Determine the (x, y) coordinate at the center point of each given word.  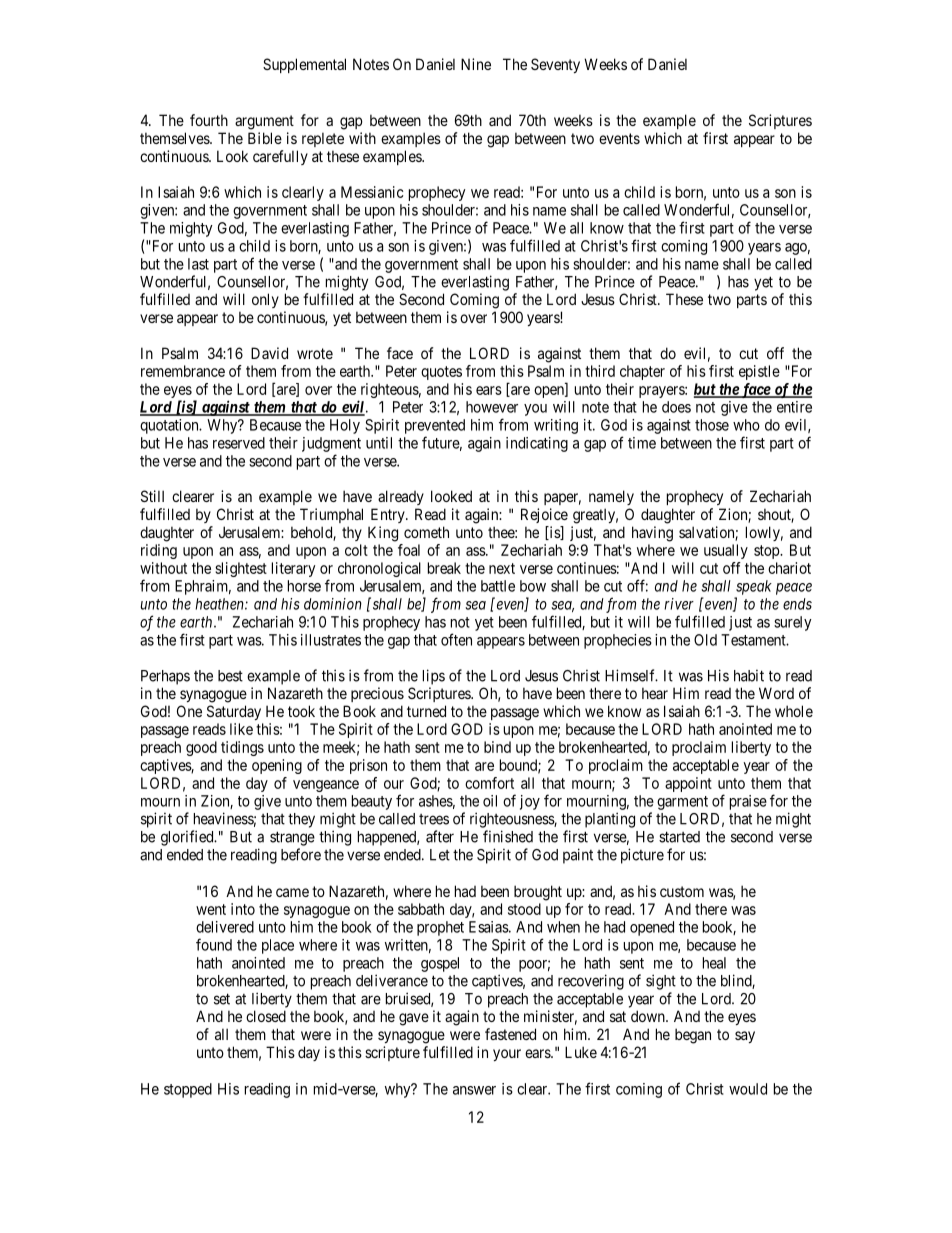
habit (749, 676)
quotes (441, 373)
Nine (476, 64)
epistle (759, 372)
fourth (209, 120)
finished (508, 836)
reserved (239, 443)
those (712, 425)
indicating (537, 444)
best (230, 676)
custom (682, 891)
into (243, 909)
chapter (642, 372)
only (265, 300)
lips (434, 677)
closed (266, 1016)
